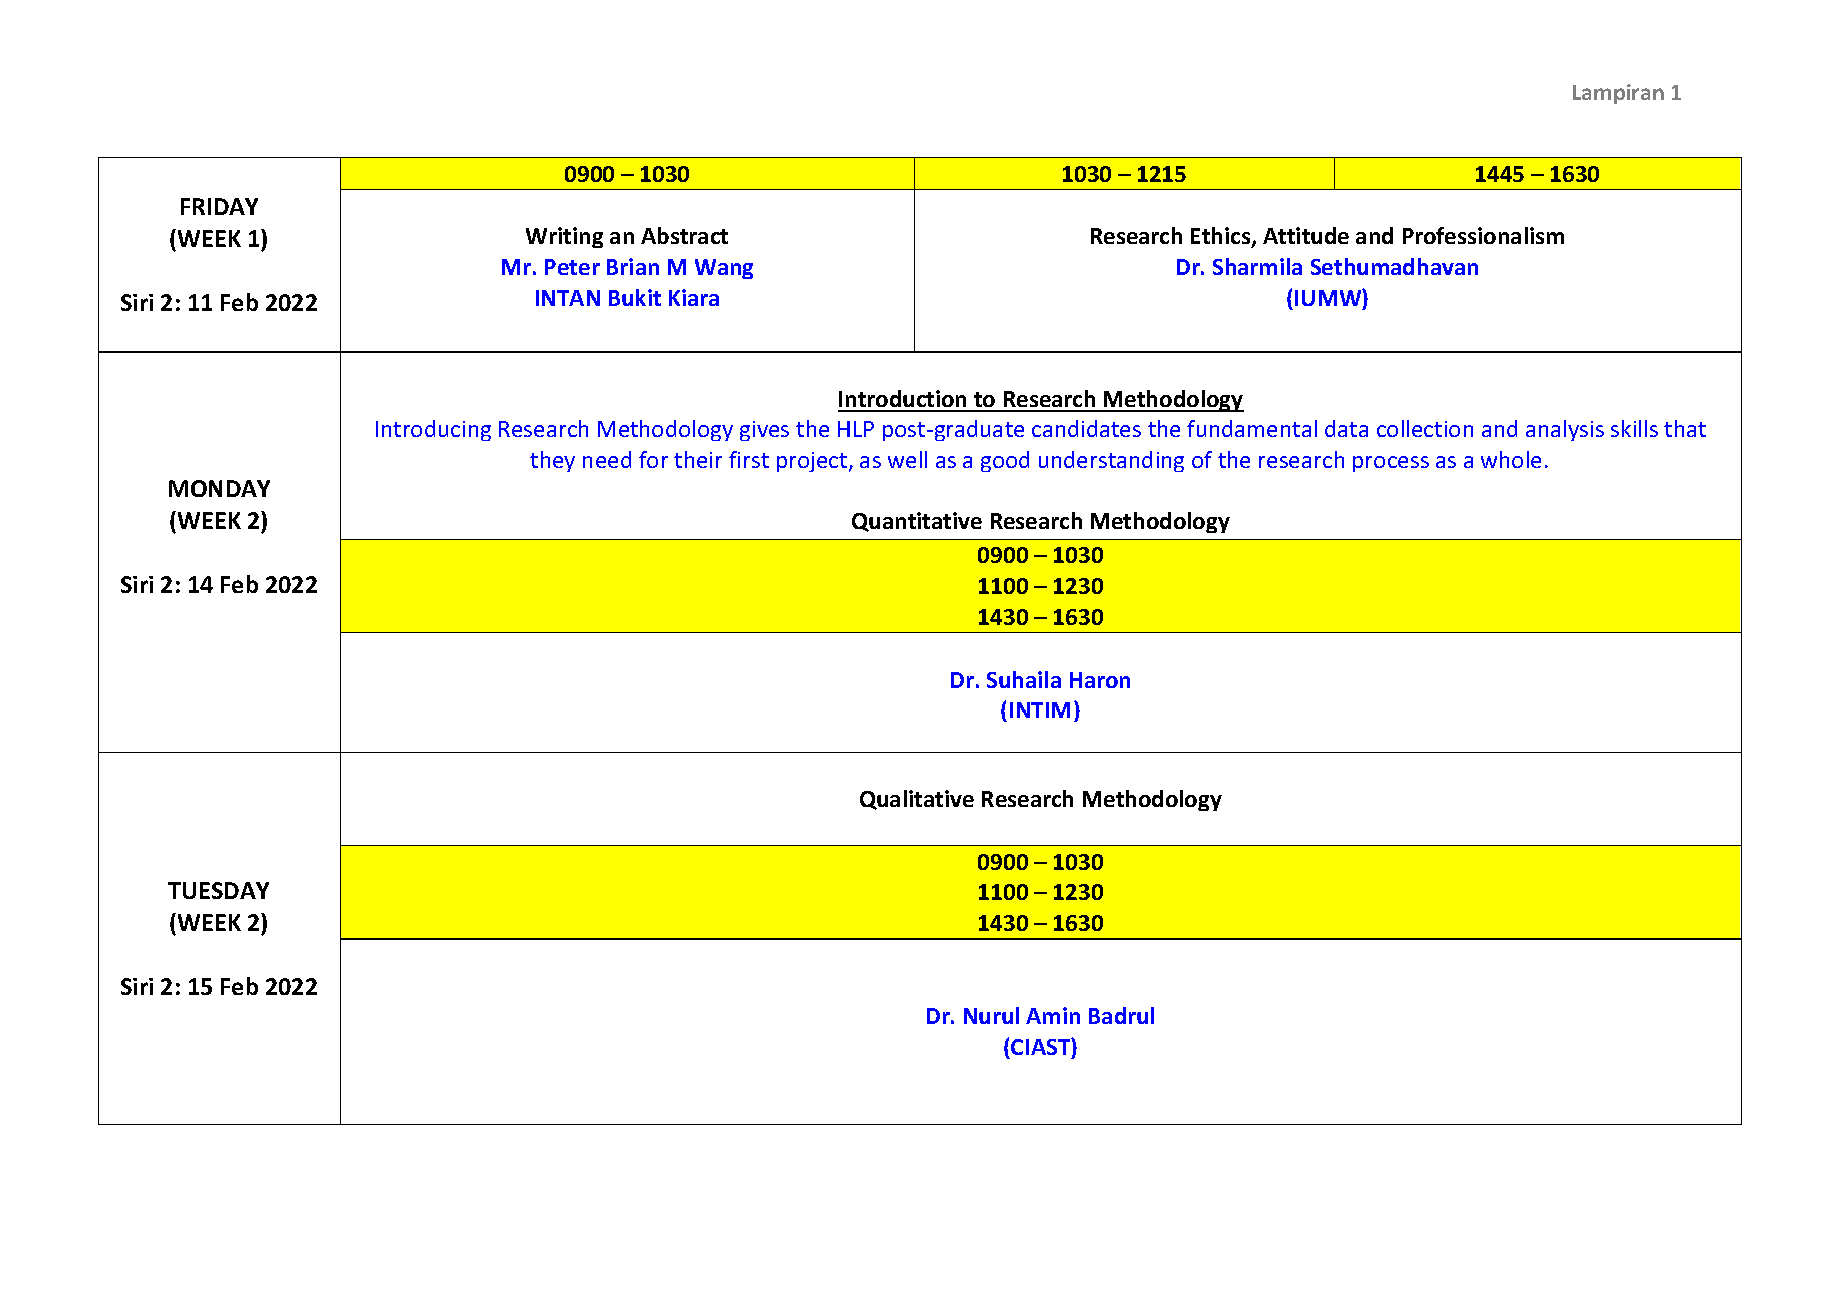 The width and height of the screenshot is (1840, 1301). Describe the element at coordinates (917, 522) in the screenshot. I see `Quantitative` at that location.
